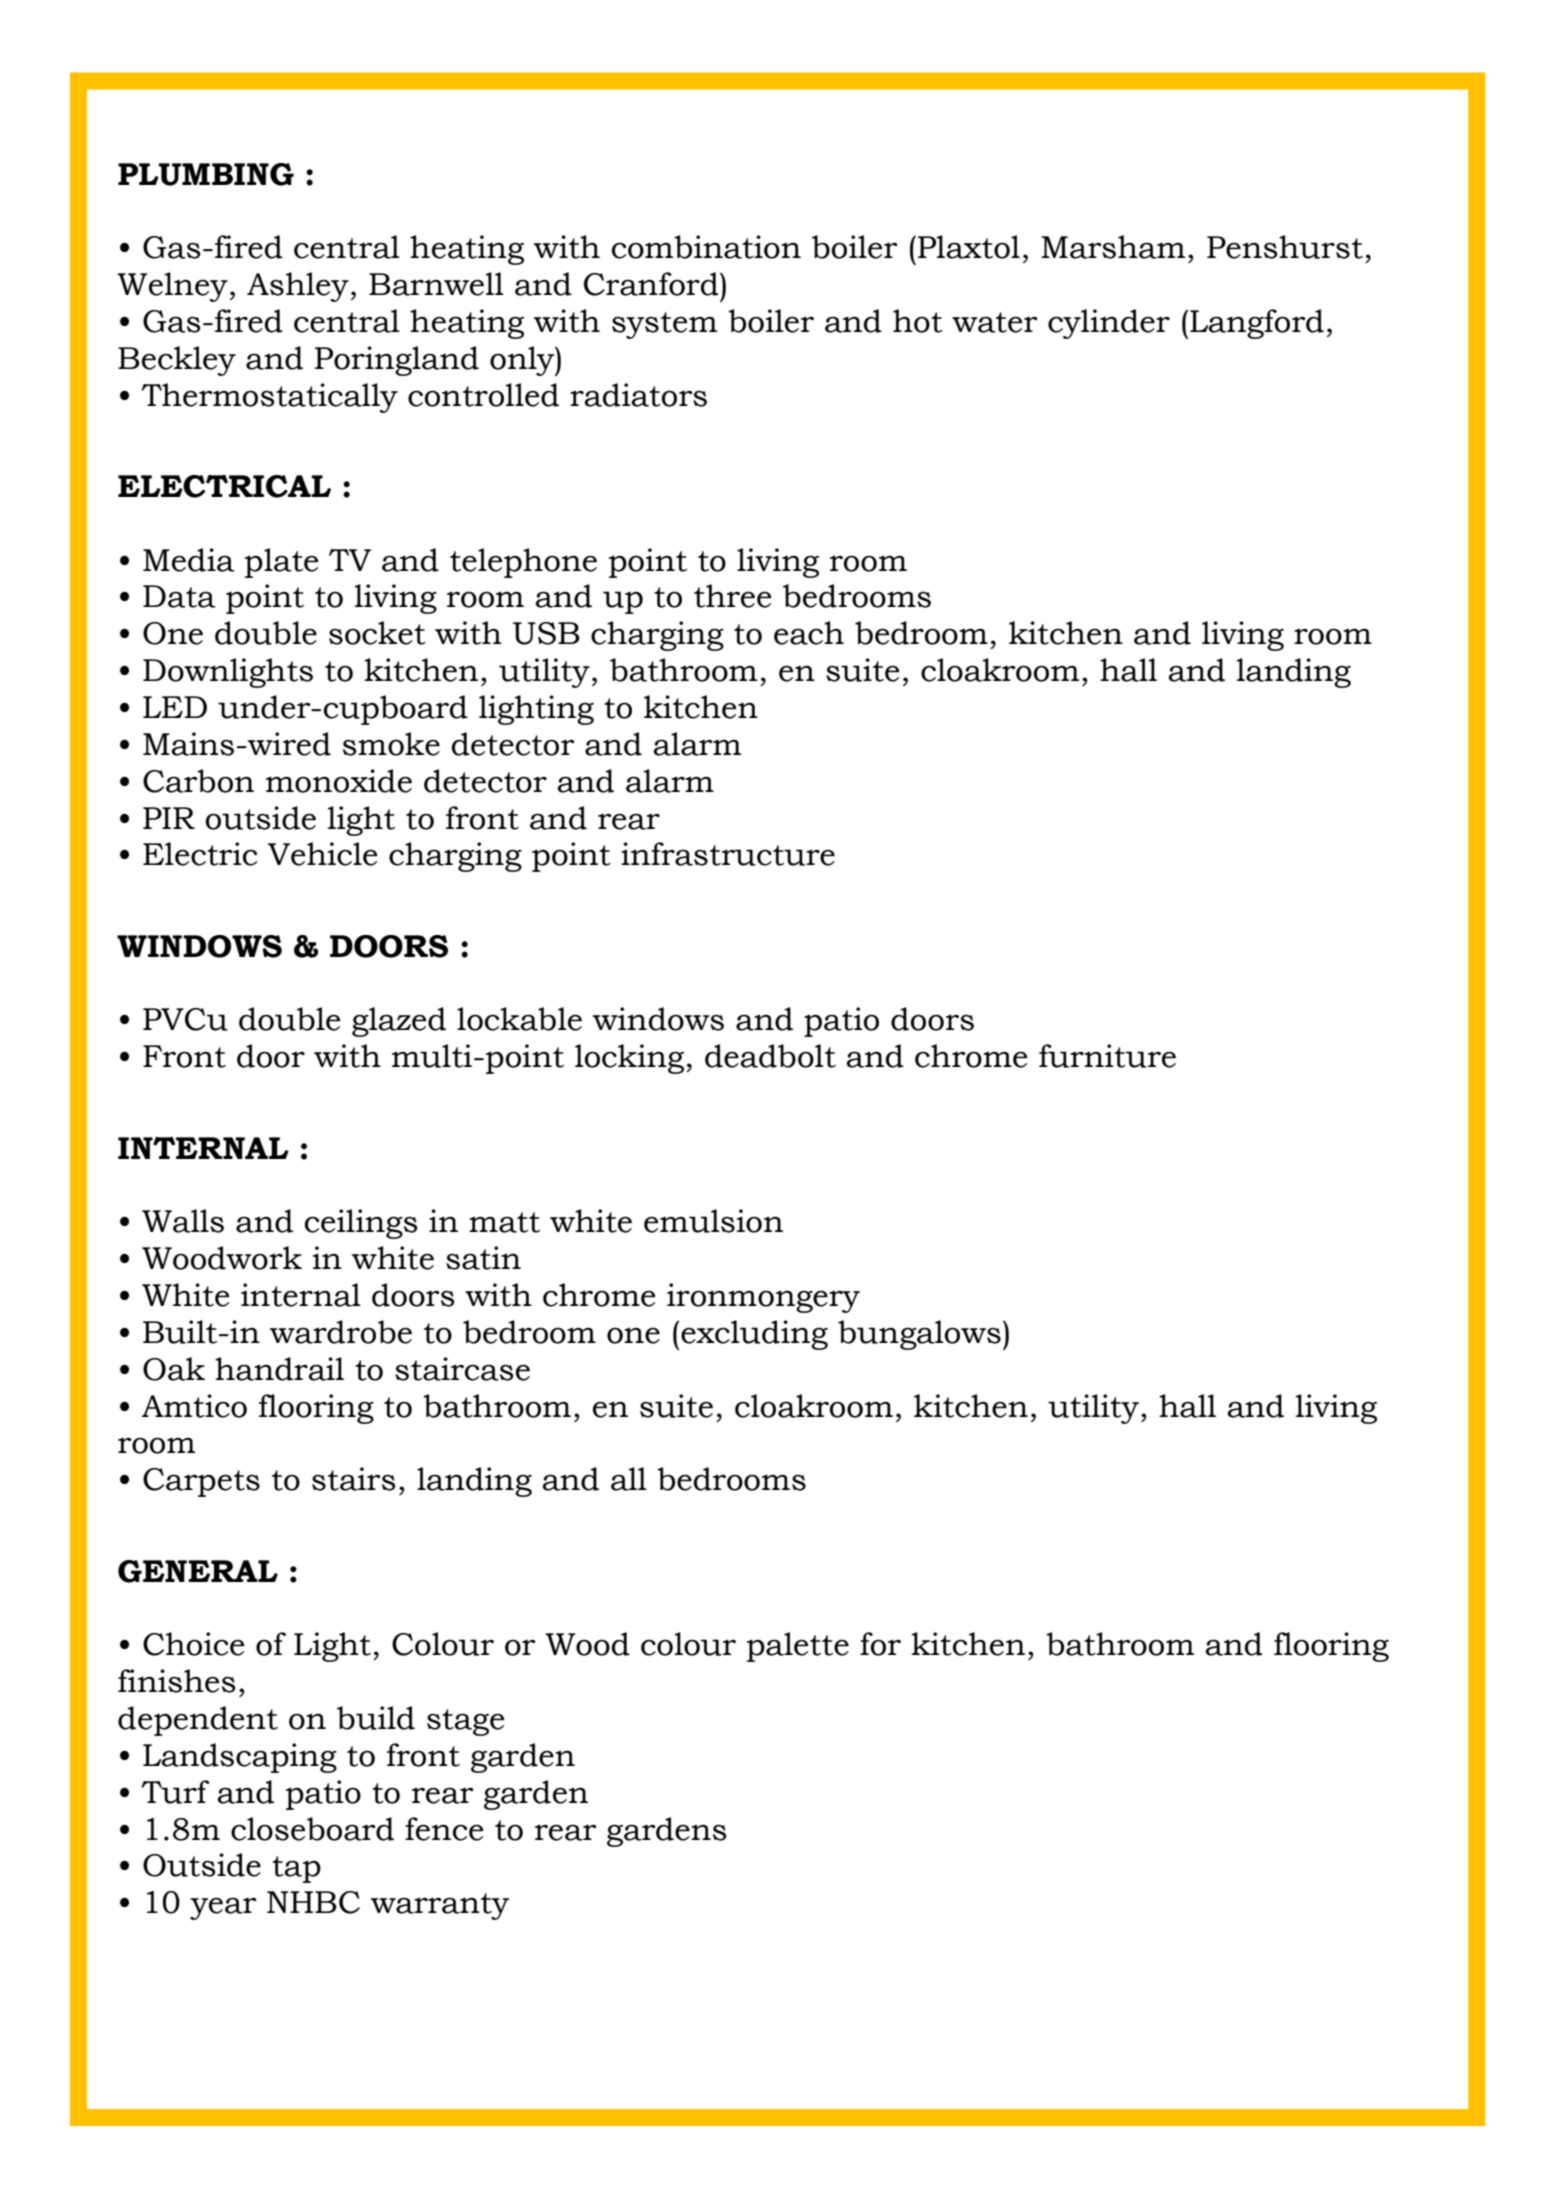  What do you see at coordinates (296, 1869) in the screenshot?
I see `tap` at bounding box center [296, 1869].
